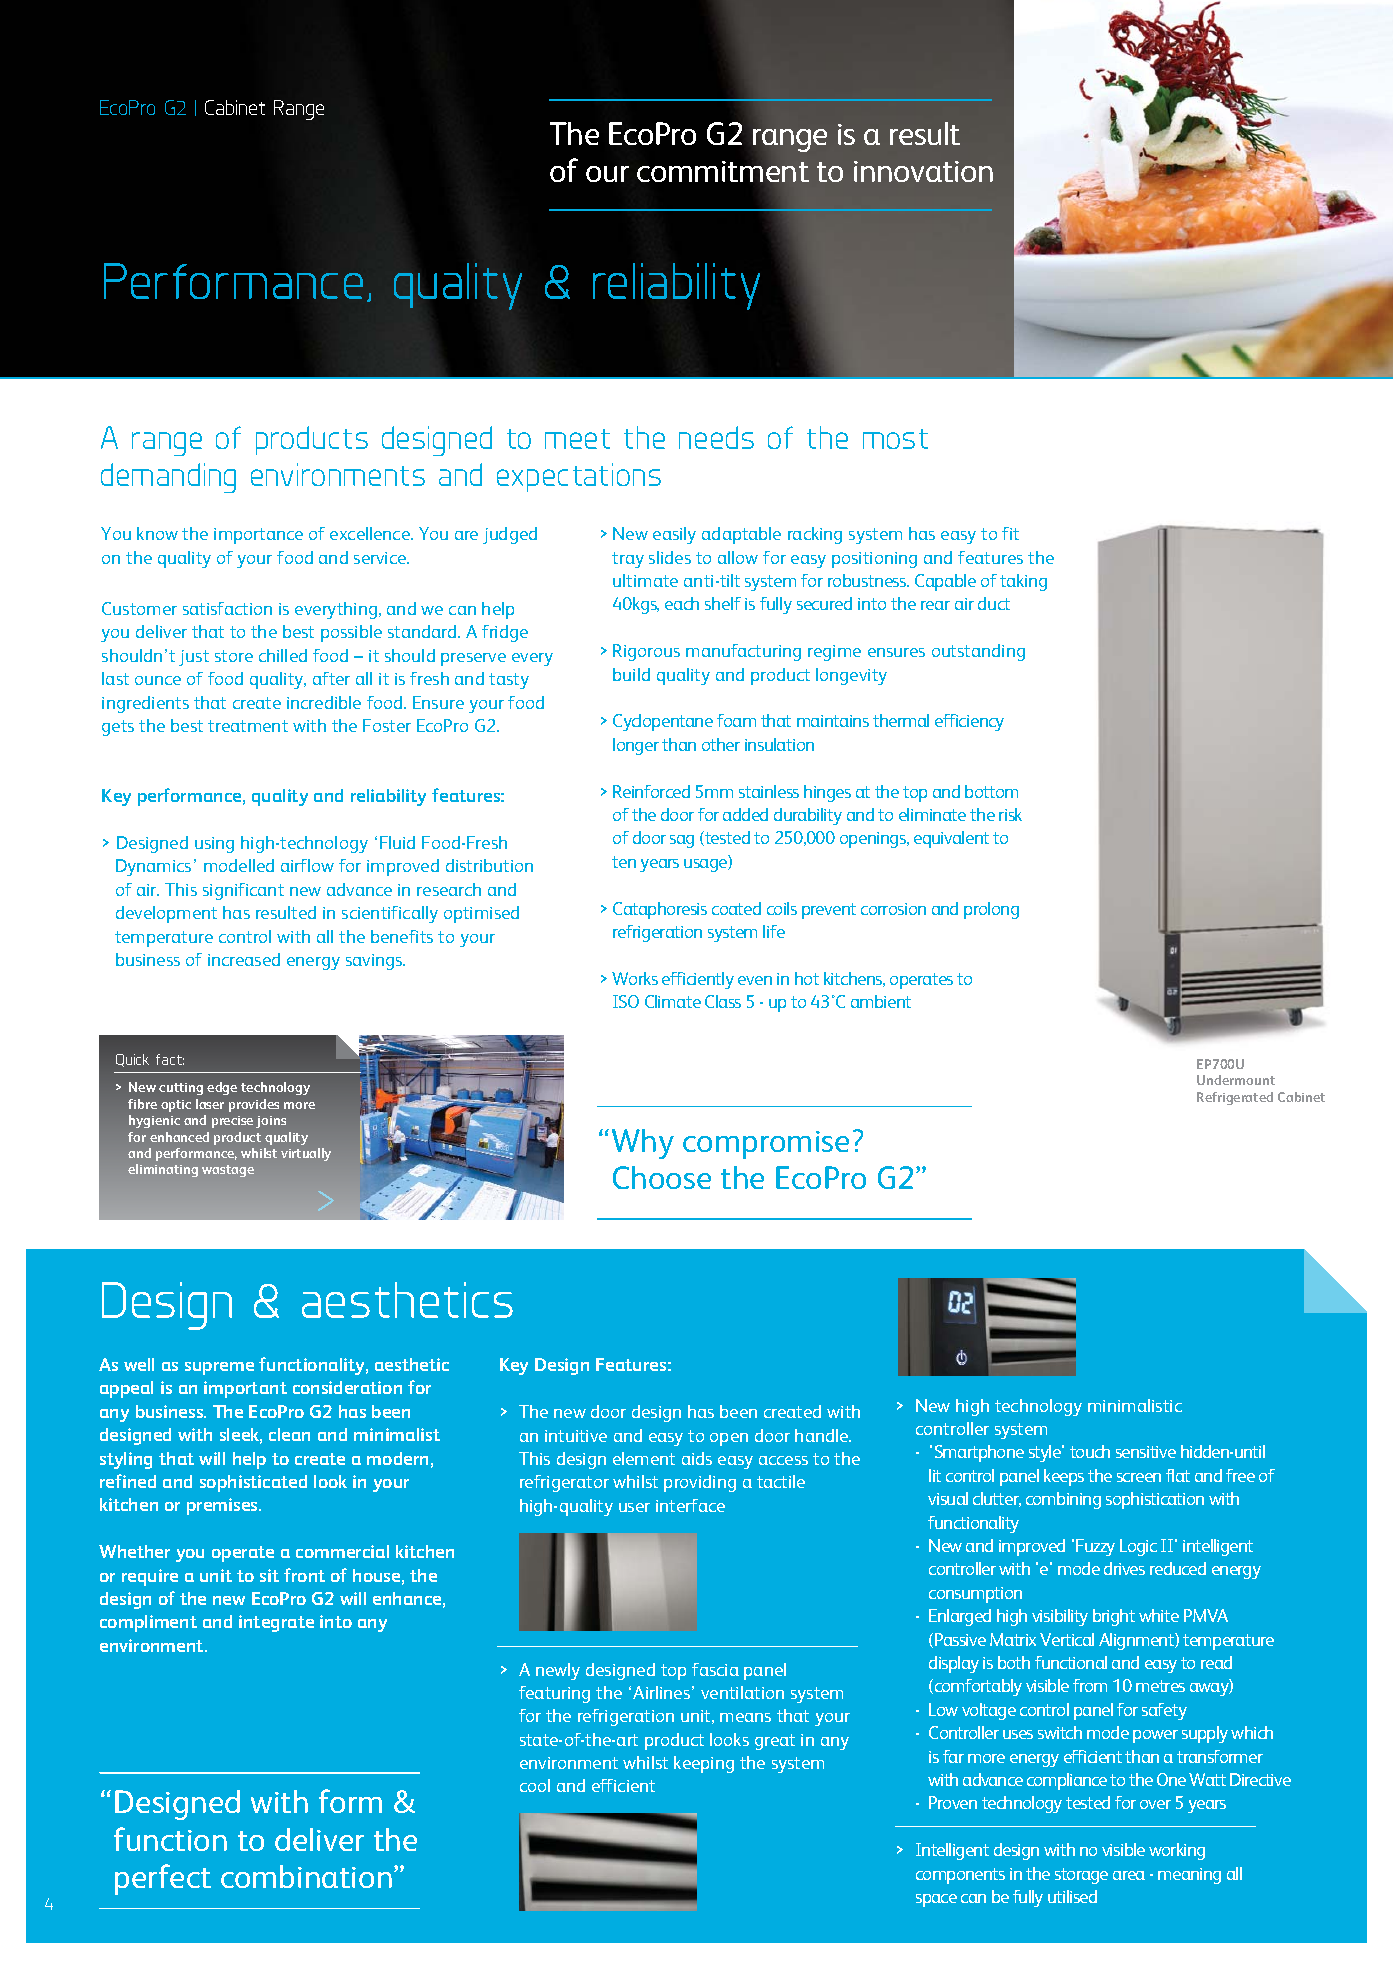 The width and height of the document is (1393, 1970). I want to click on most, so click(895, 439).
